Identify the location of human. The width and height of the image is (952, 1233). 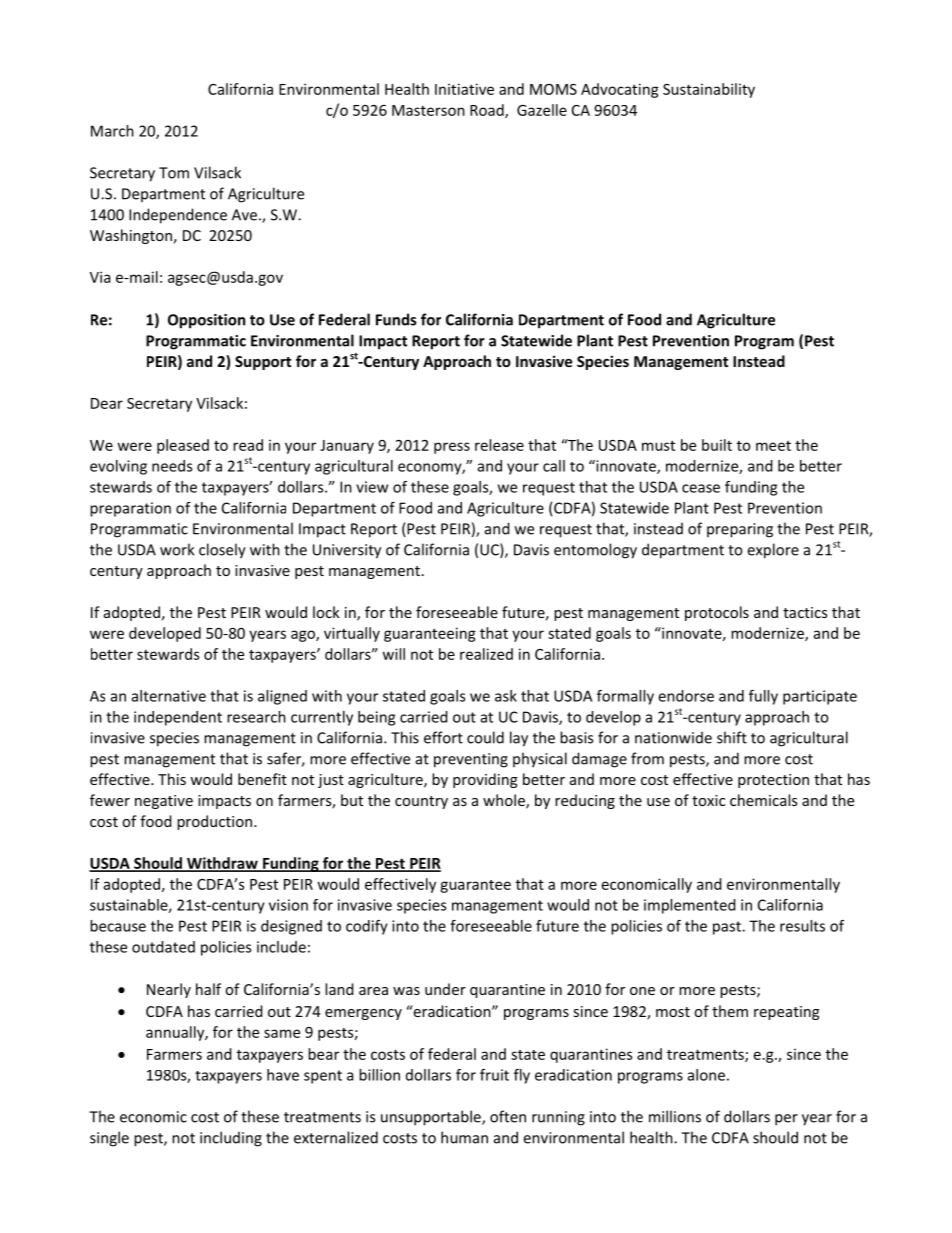
(464, 1137).
